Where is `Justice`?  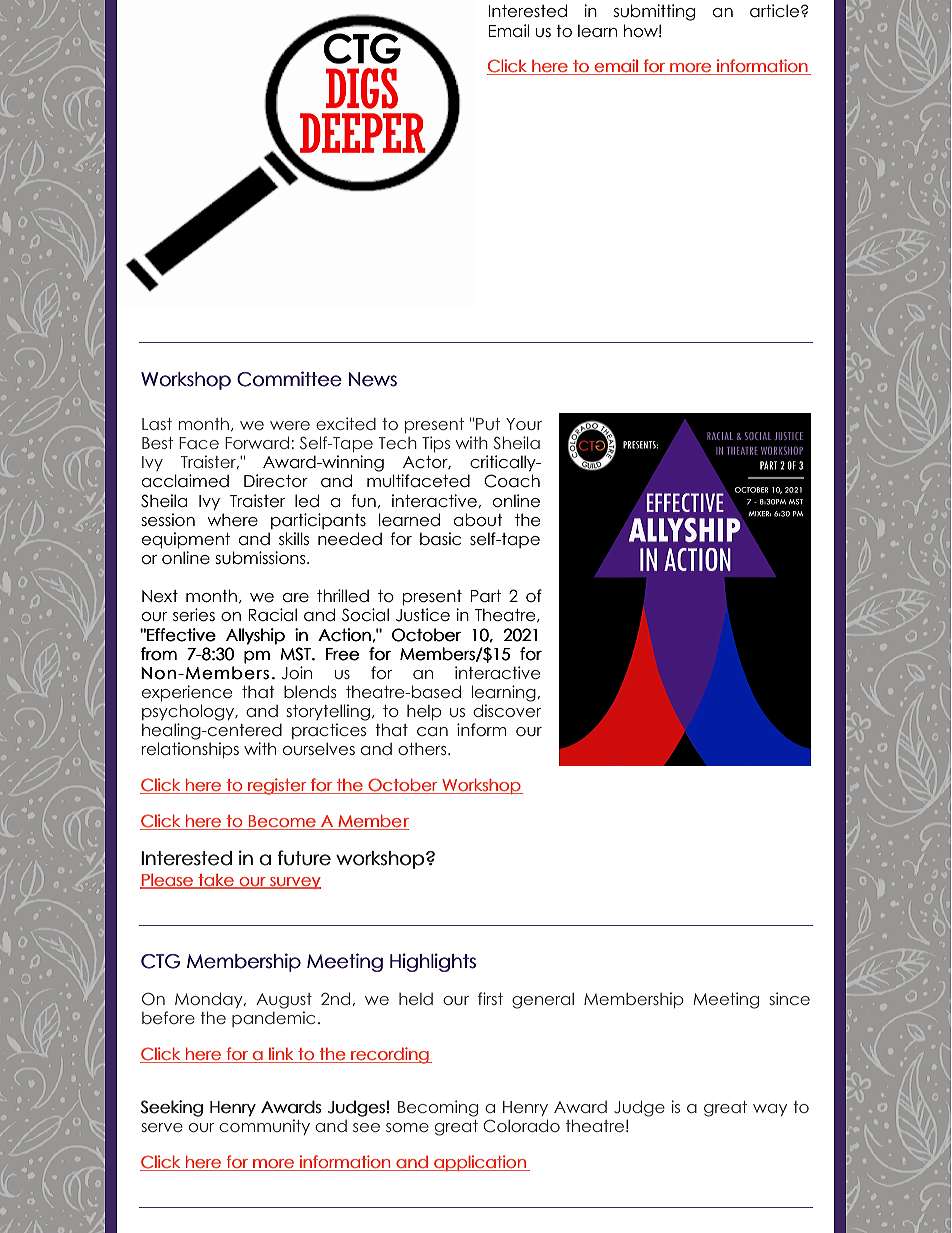
Justice is located at coordinates (423, 615).
